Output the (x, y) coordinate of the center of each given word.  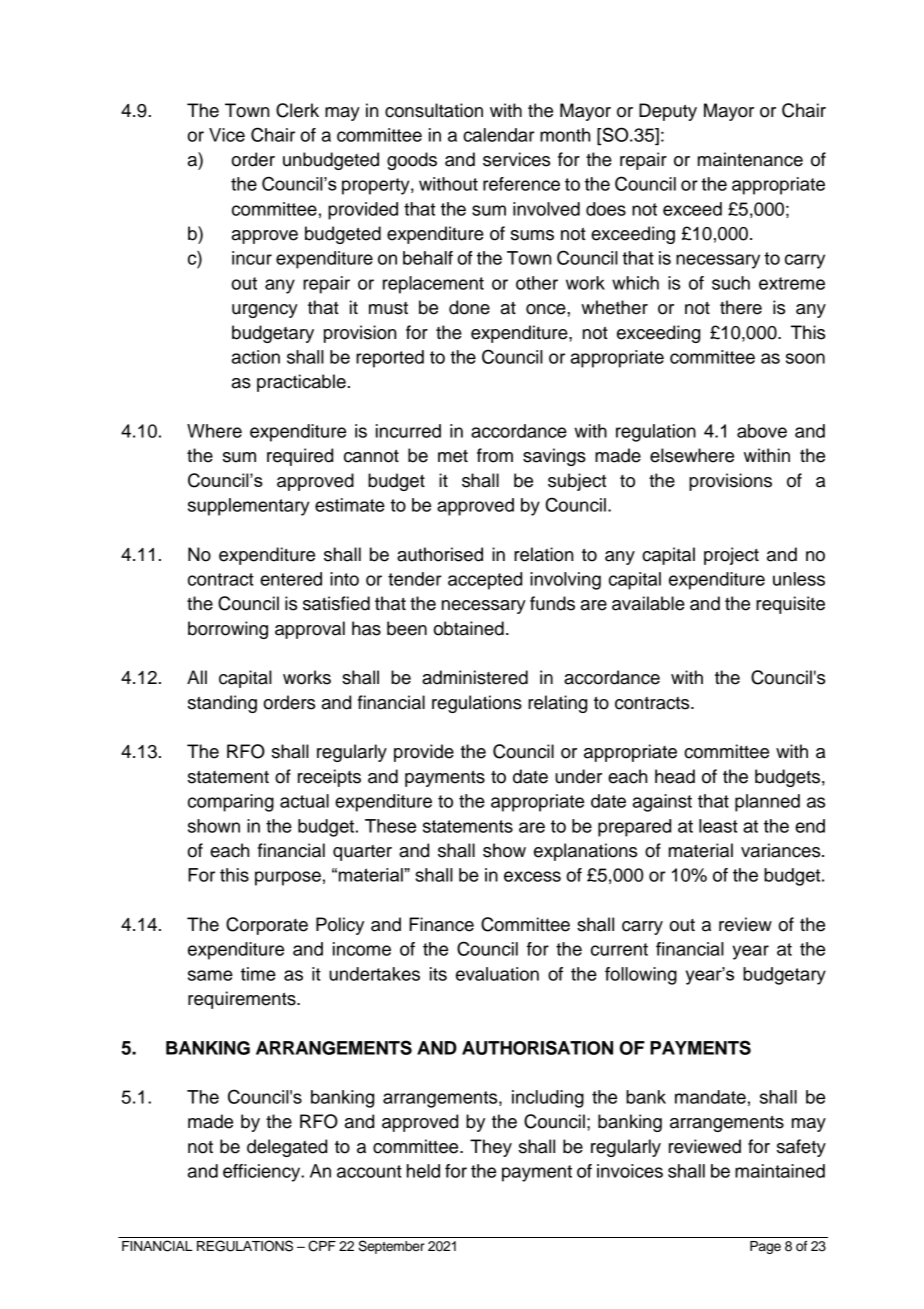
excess (532, 876)
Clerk (297, 110)
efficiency (263, 1173)
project (731, 556)
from (495, 455)
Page (765, 1247)
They (491, 1148)
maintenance (750, 159)
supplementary (249, 507)
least (718, 826)
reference (521, 184)
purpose (288, 878)
